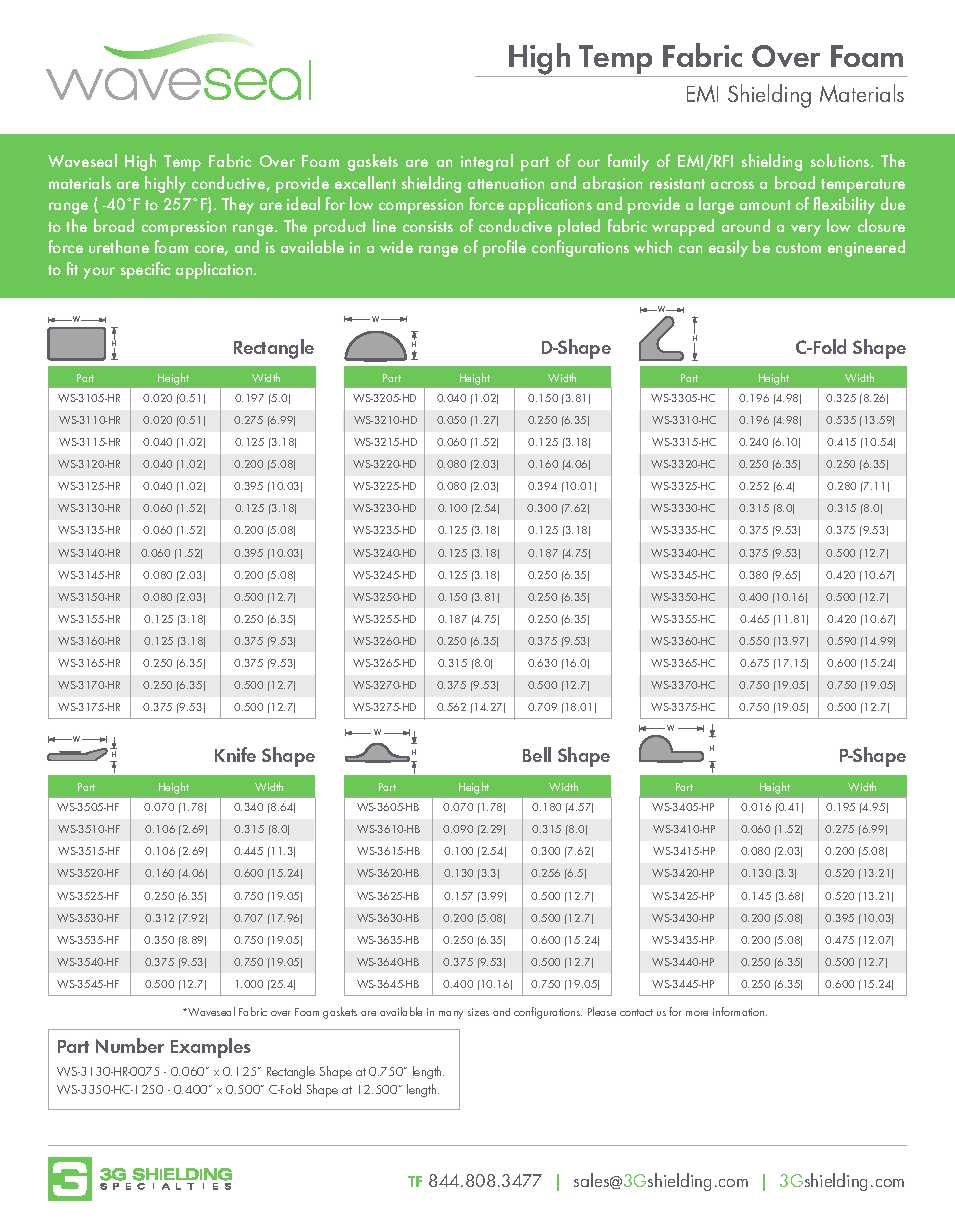  Describe the element at coordinates (740, 1011) in the document. I see `information` at that location.
